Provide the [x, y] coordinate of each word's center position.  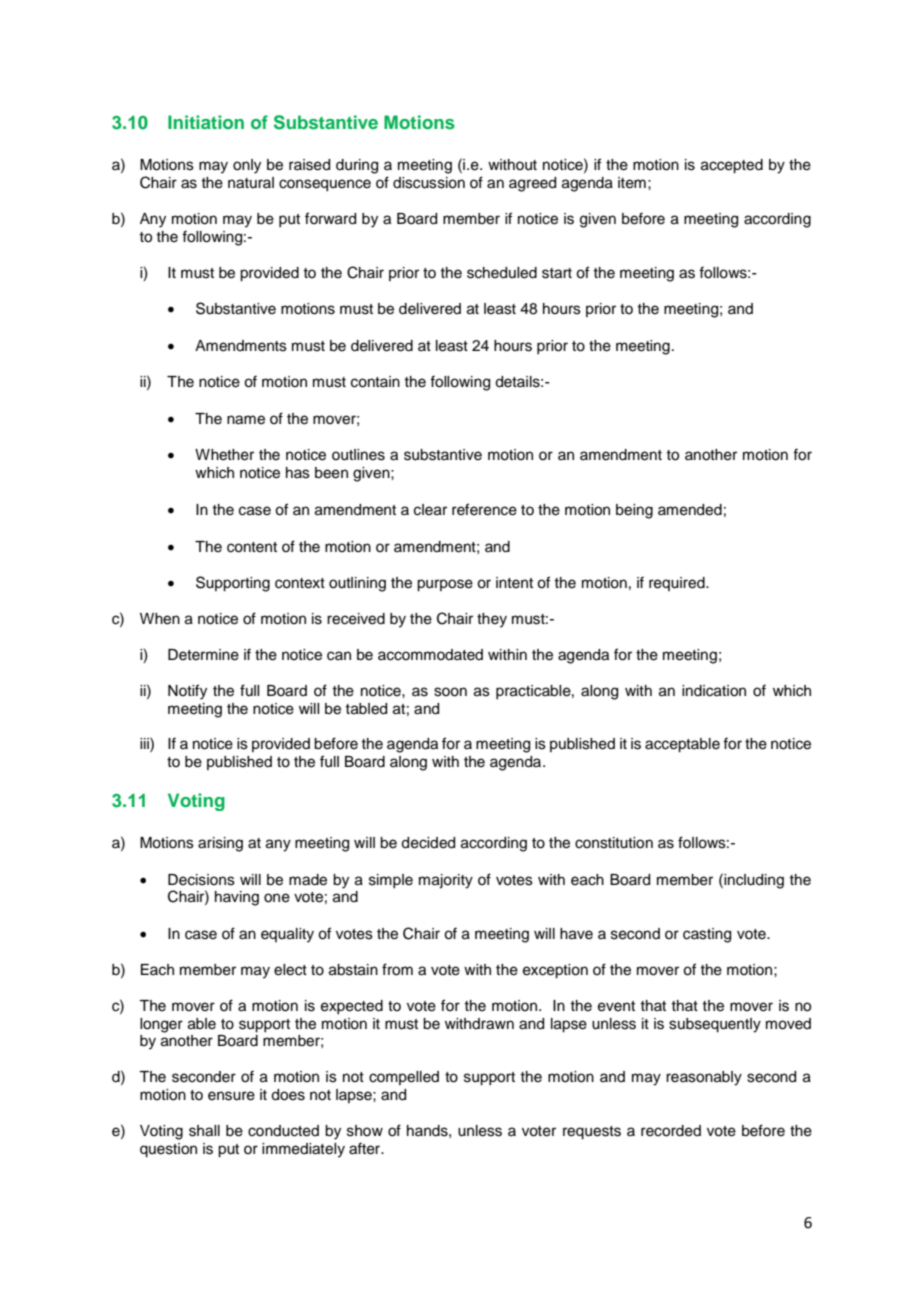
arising [220, 844]
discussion [429, 183]
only [247, 166]
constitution [614, 843]
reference [484, 509]
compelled [404, 1078]
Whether [224, 455]
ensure [231, 1096]
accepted [732, 166]
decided [428, 843]
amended [690, 510]
